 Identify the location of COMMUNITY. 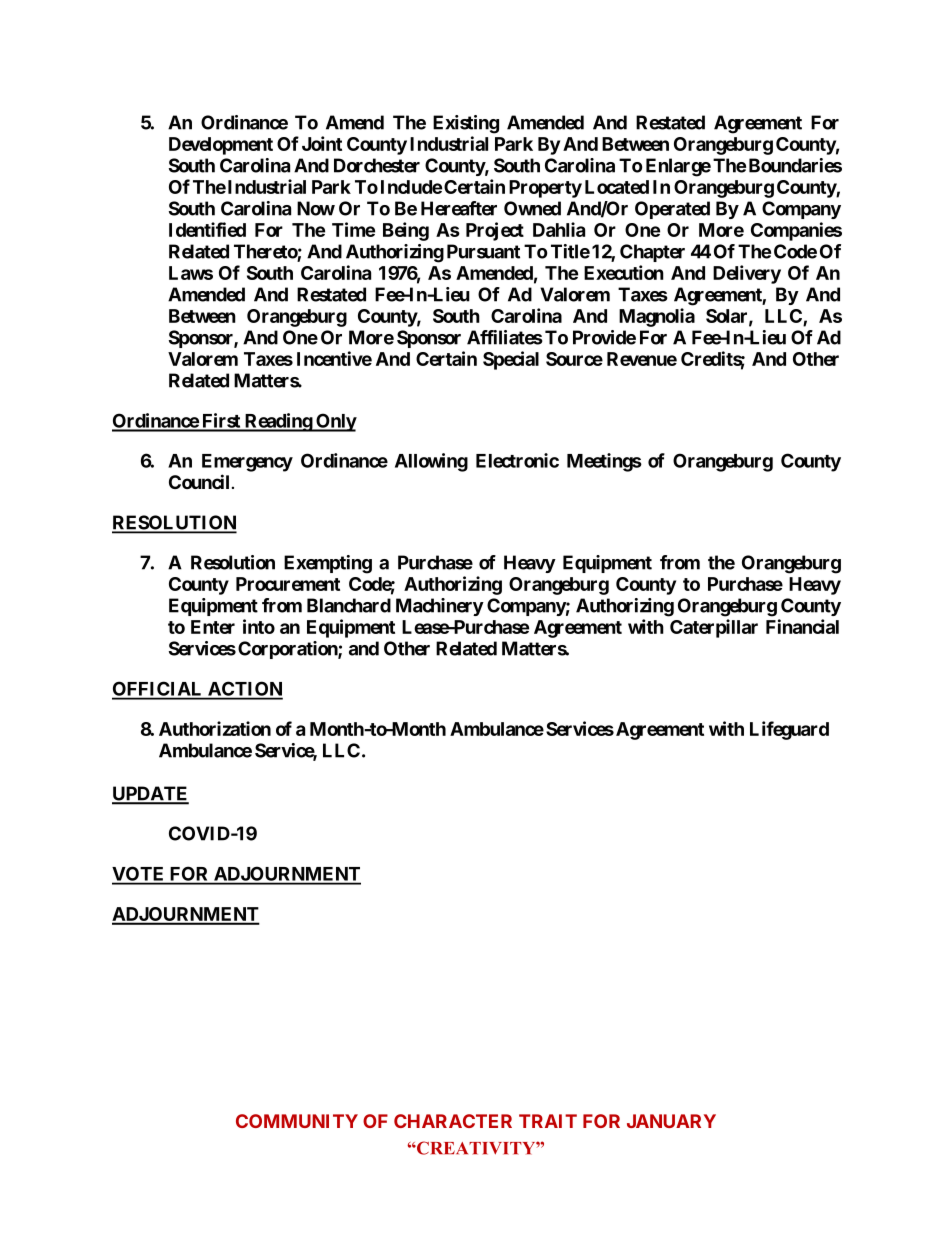
(297, 1121).
